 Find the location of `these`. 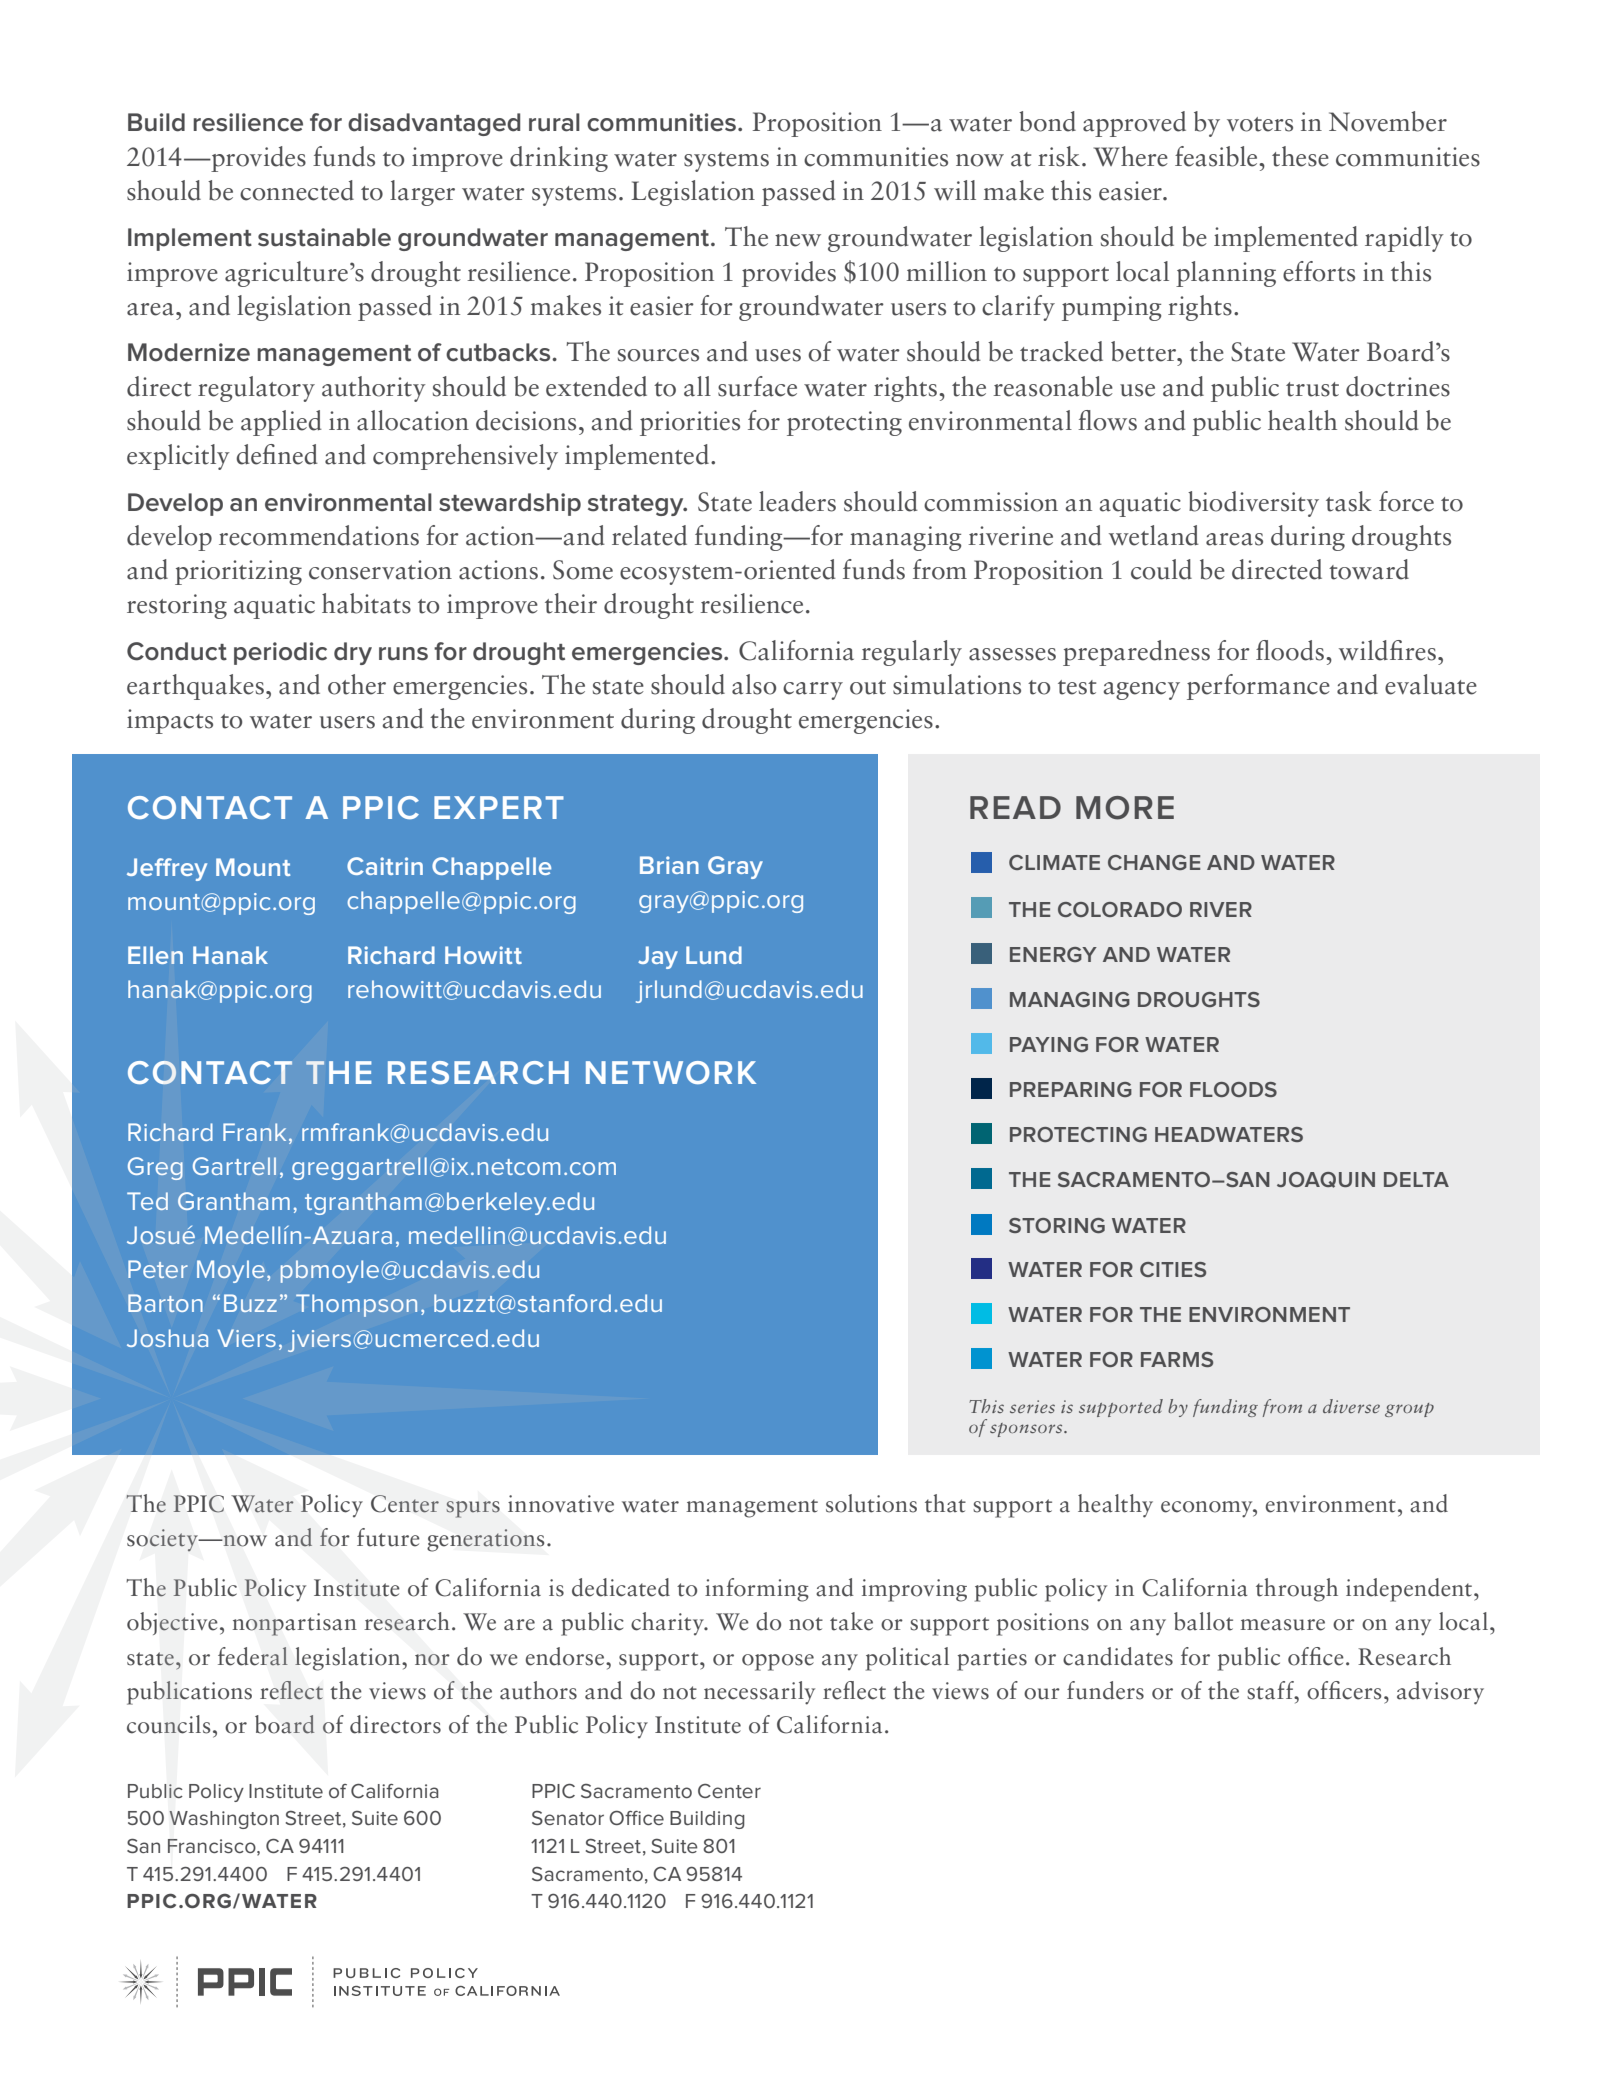

these is located at coordinates (1300, 156).
